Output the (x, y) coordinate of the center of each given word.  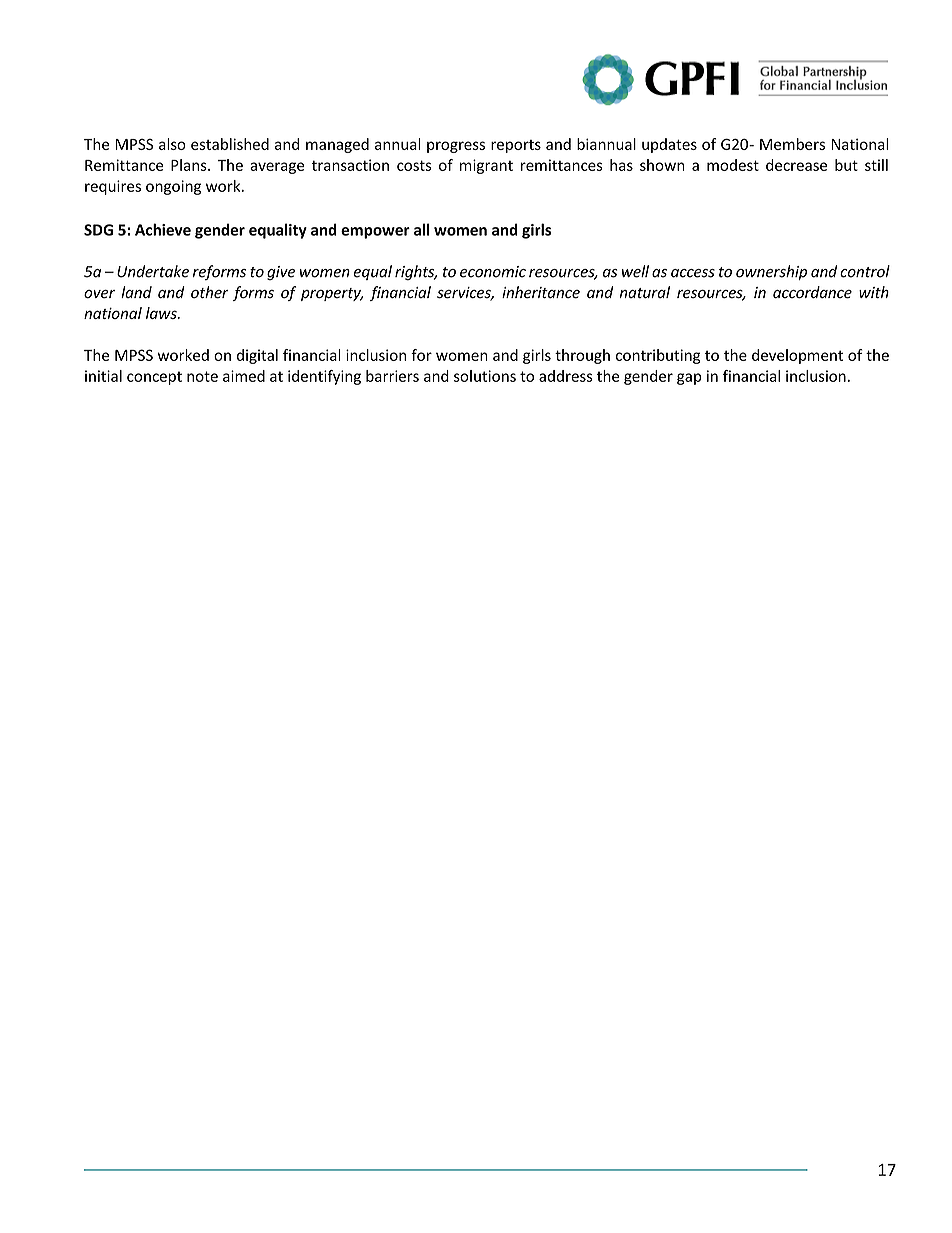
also (172, 144)
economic (493, 272)
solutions (485, 376)
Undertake (153, 271)
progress (456, 147)
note (202, 376)
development (797, 356)
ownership (771, 272)
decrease (796, 165)
